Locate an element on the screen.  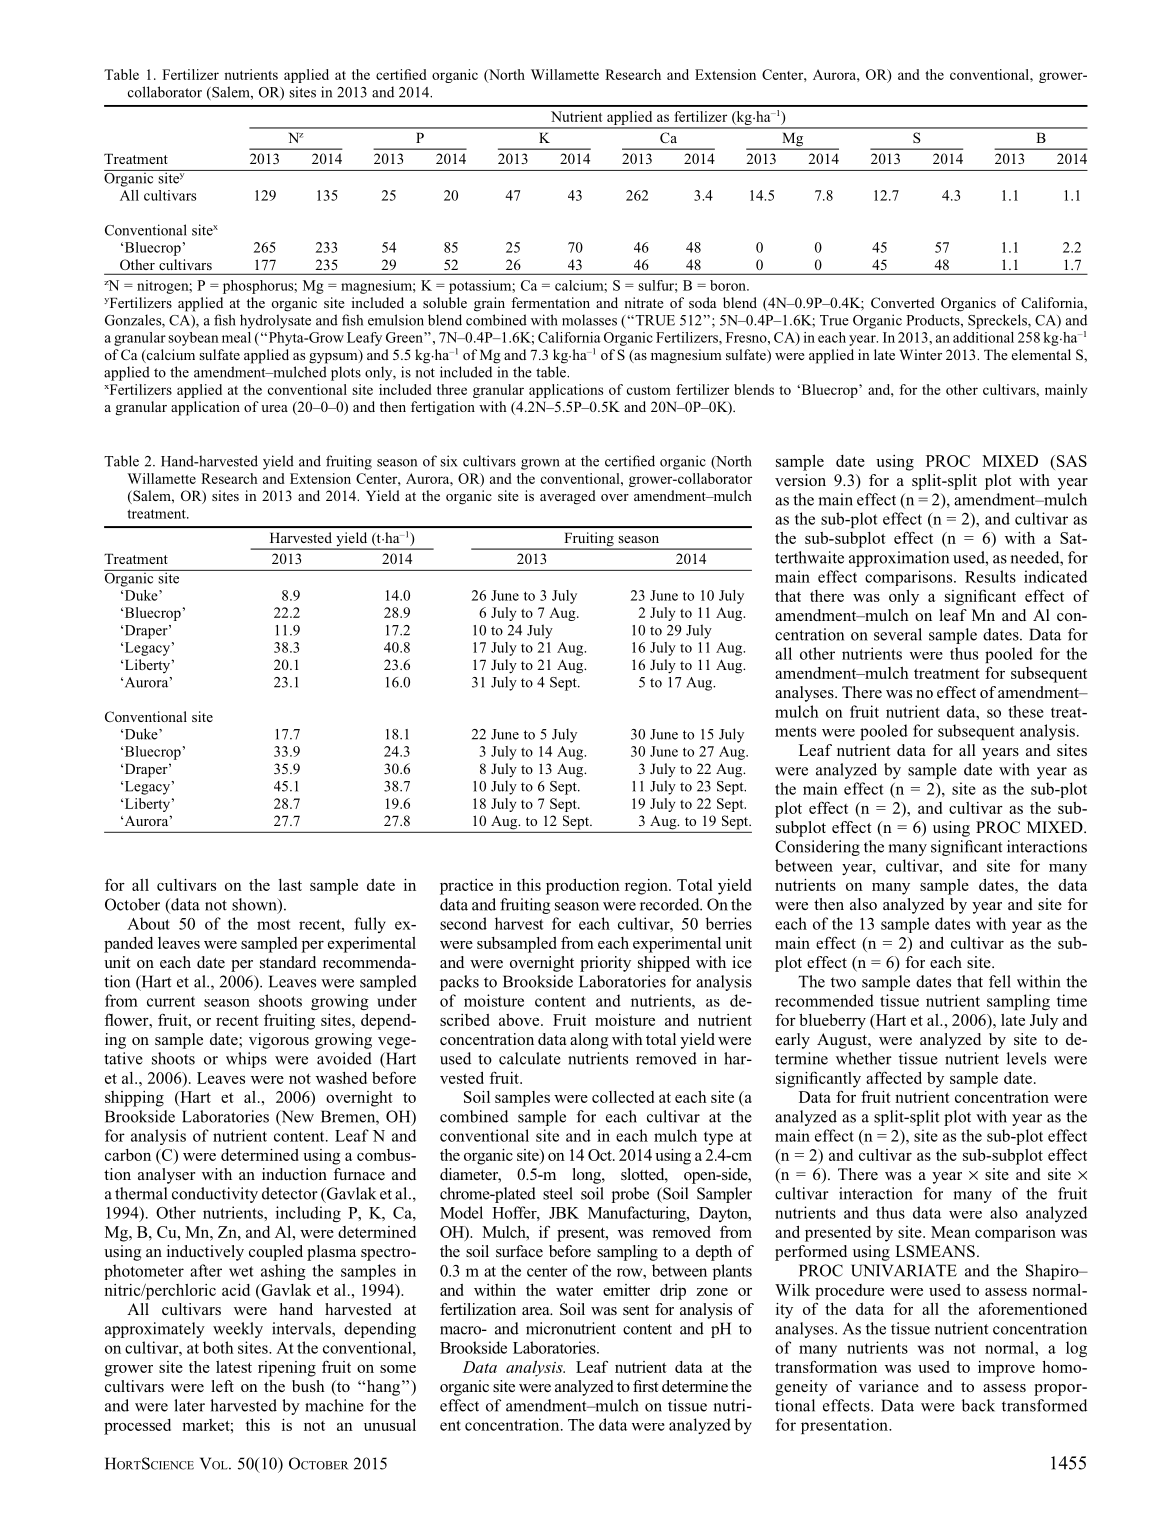
collected is located at coordinates (623, 1097).
